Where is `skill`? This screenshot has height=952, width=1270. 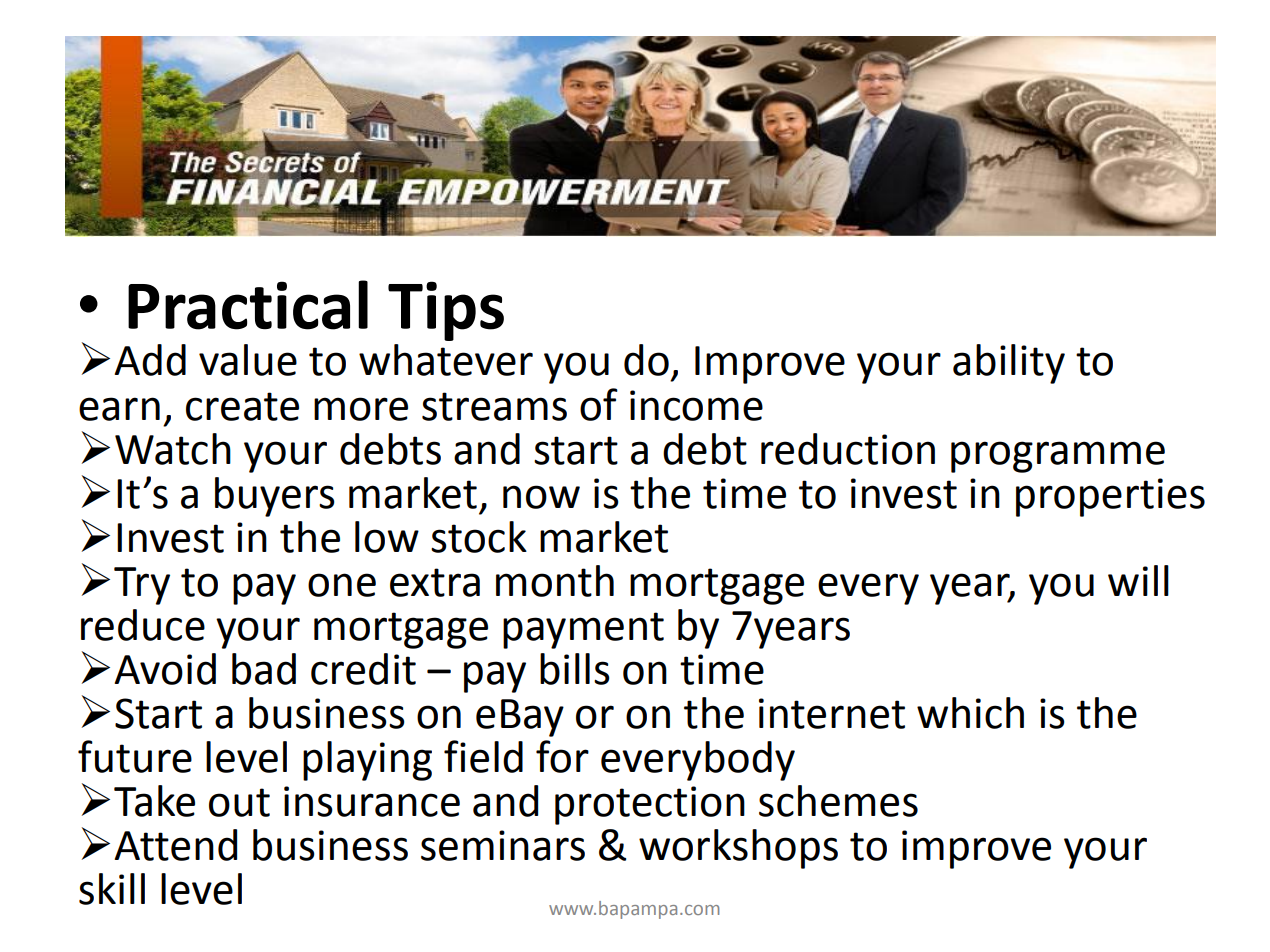 skill is located at coordinates (112, 889).
